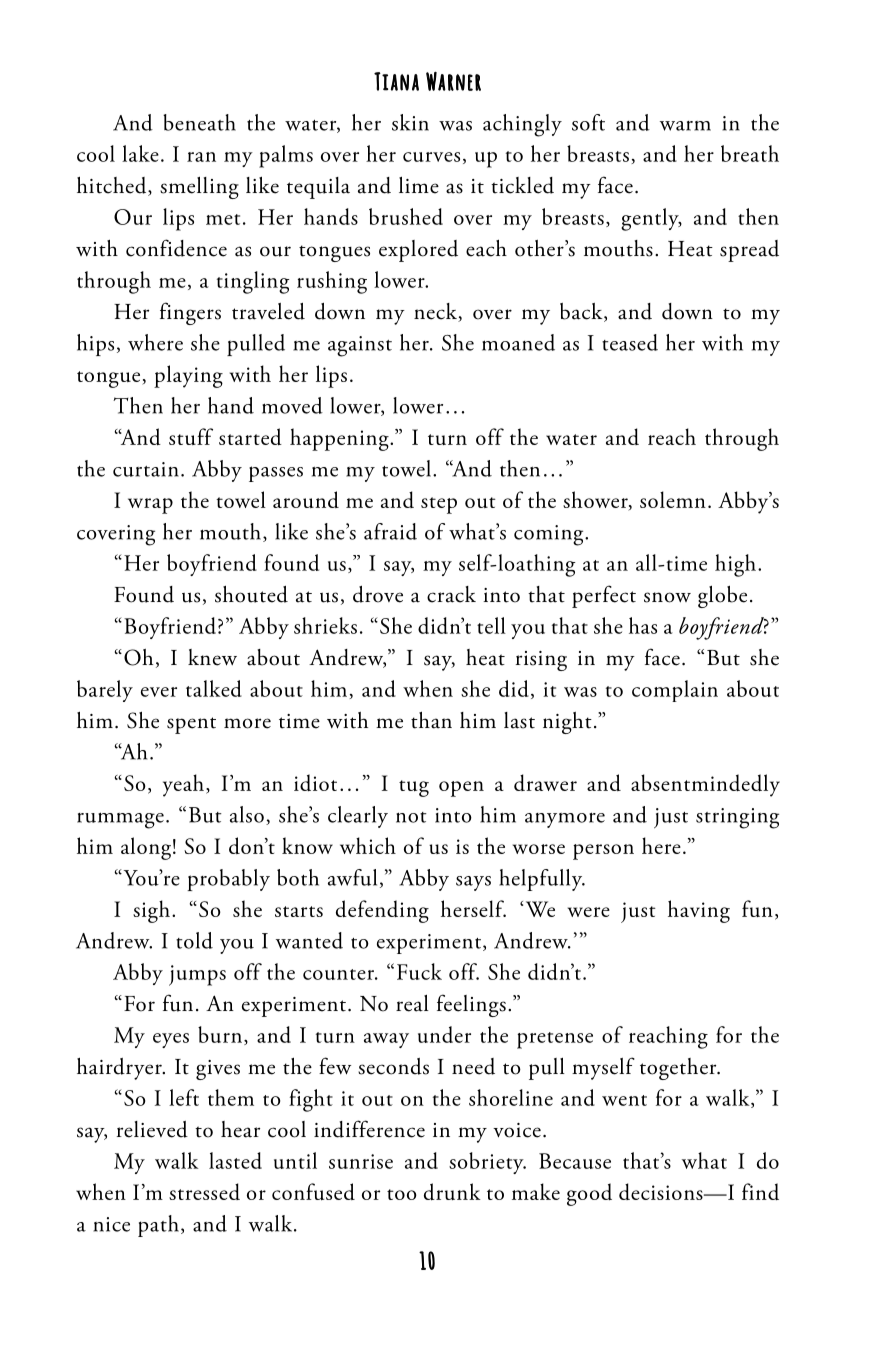  What do you see at coordinates (451, 594) in the screenshot?
I see `crack` at bounding box center [451, 594].
